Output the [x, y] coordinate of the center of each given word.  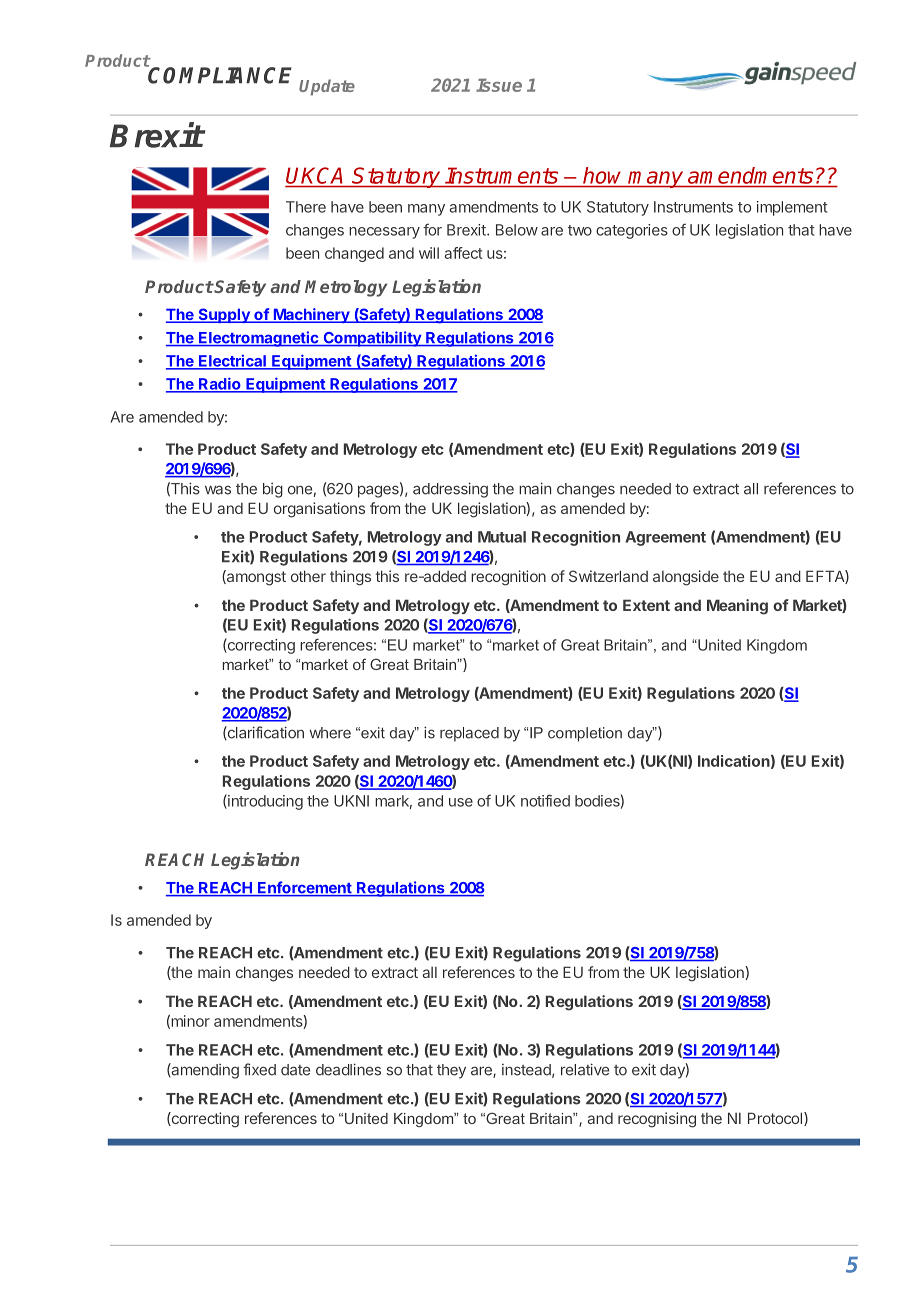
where [330, 733]
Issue [499, 85]
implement [792, 208]
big [273, 490]
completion [585, 734]
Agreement [665, 538]
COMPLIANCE [219, 74]
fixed [259, 1069]
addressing [450, 490]
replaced [469, 734]
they [451, 1071]
